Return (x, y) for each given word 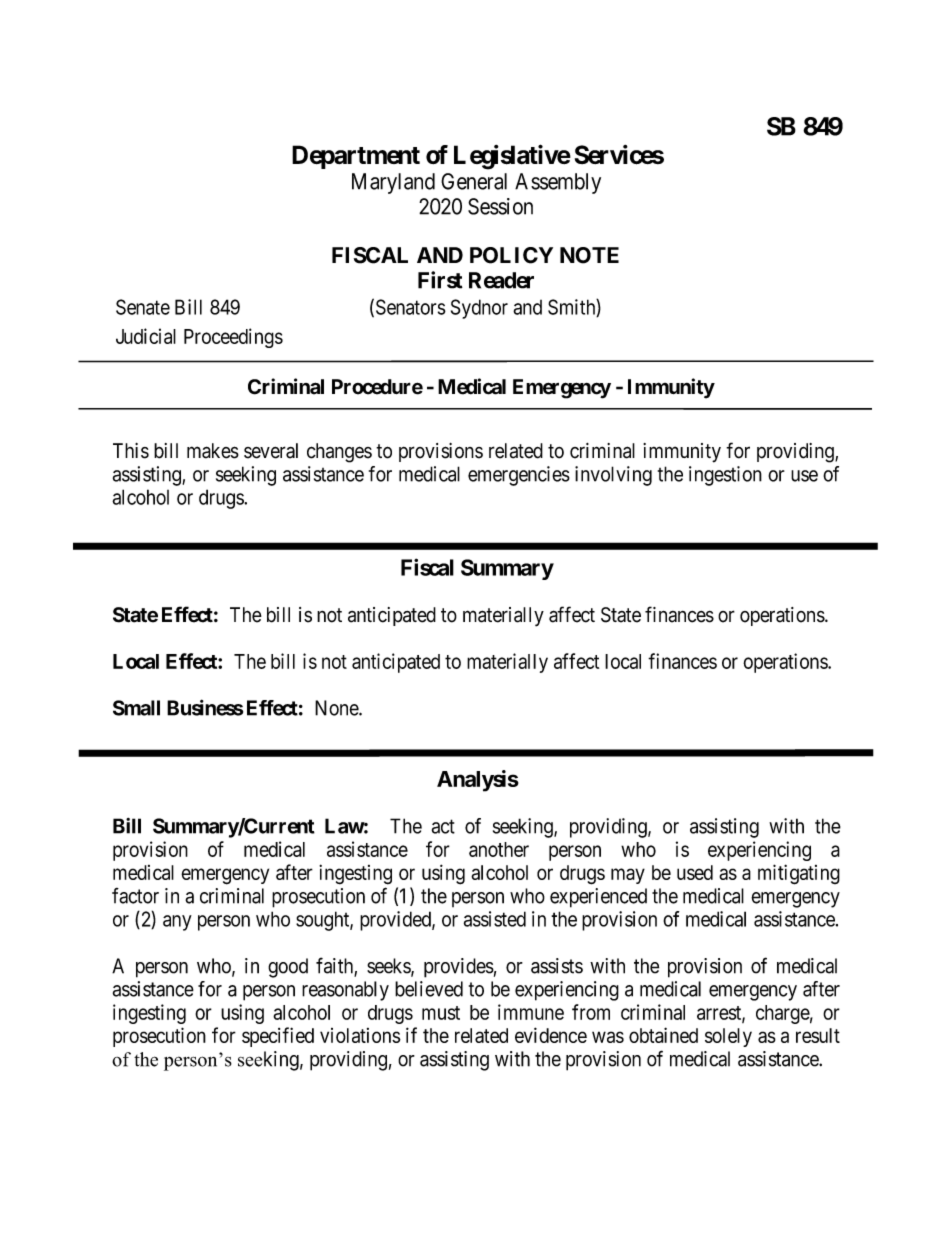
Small (136, 708)
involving (613, 476)
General (474, 181)
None (337, 708)
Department (356, 157)
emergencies (519, 476)
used (695, 872)
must (441, 1013)
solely (728, 1037)
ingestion (725, 476)
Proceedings (233, 338)
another (499, 849)
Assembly (558, 183)
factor (135, 896)
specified (278, 1037)
